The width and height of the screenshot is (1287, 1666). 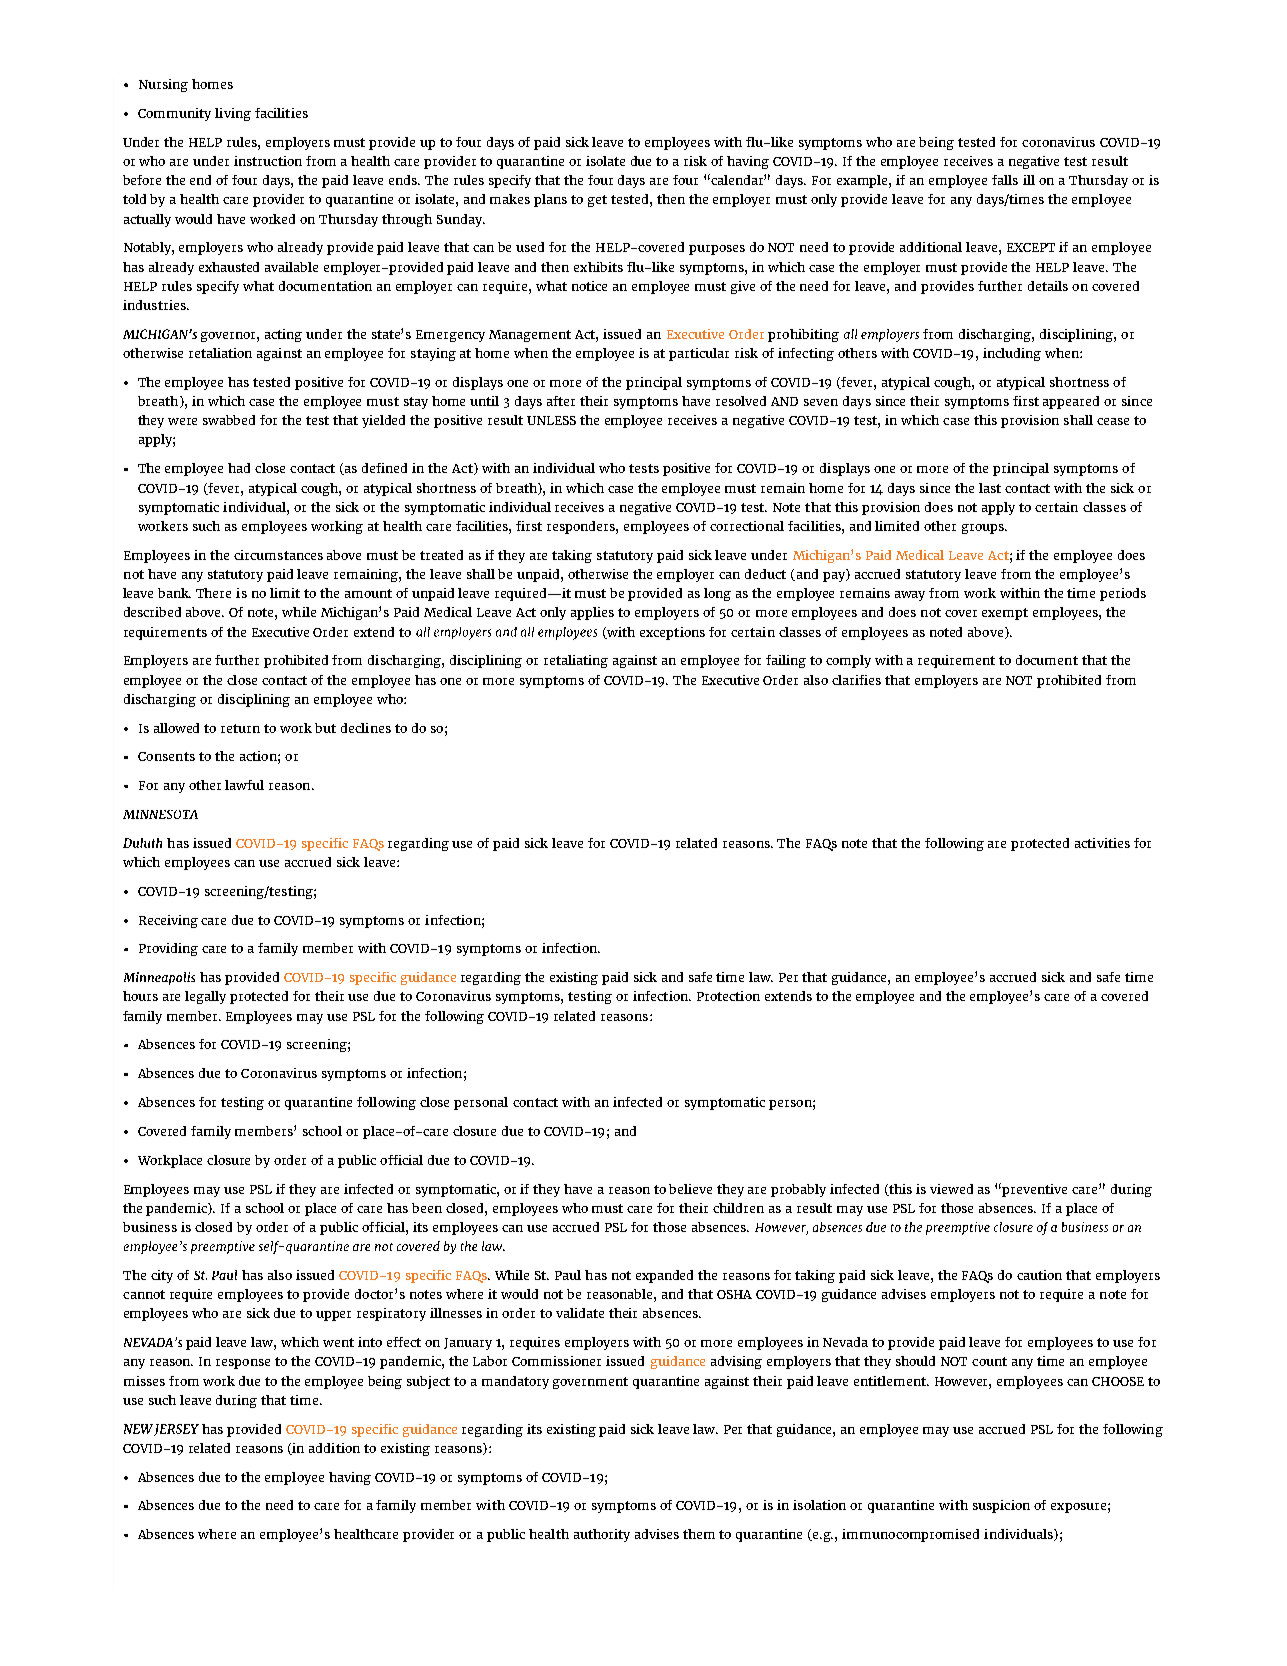 I want to click on applies, so click(x=592, y=613).
